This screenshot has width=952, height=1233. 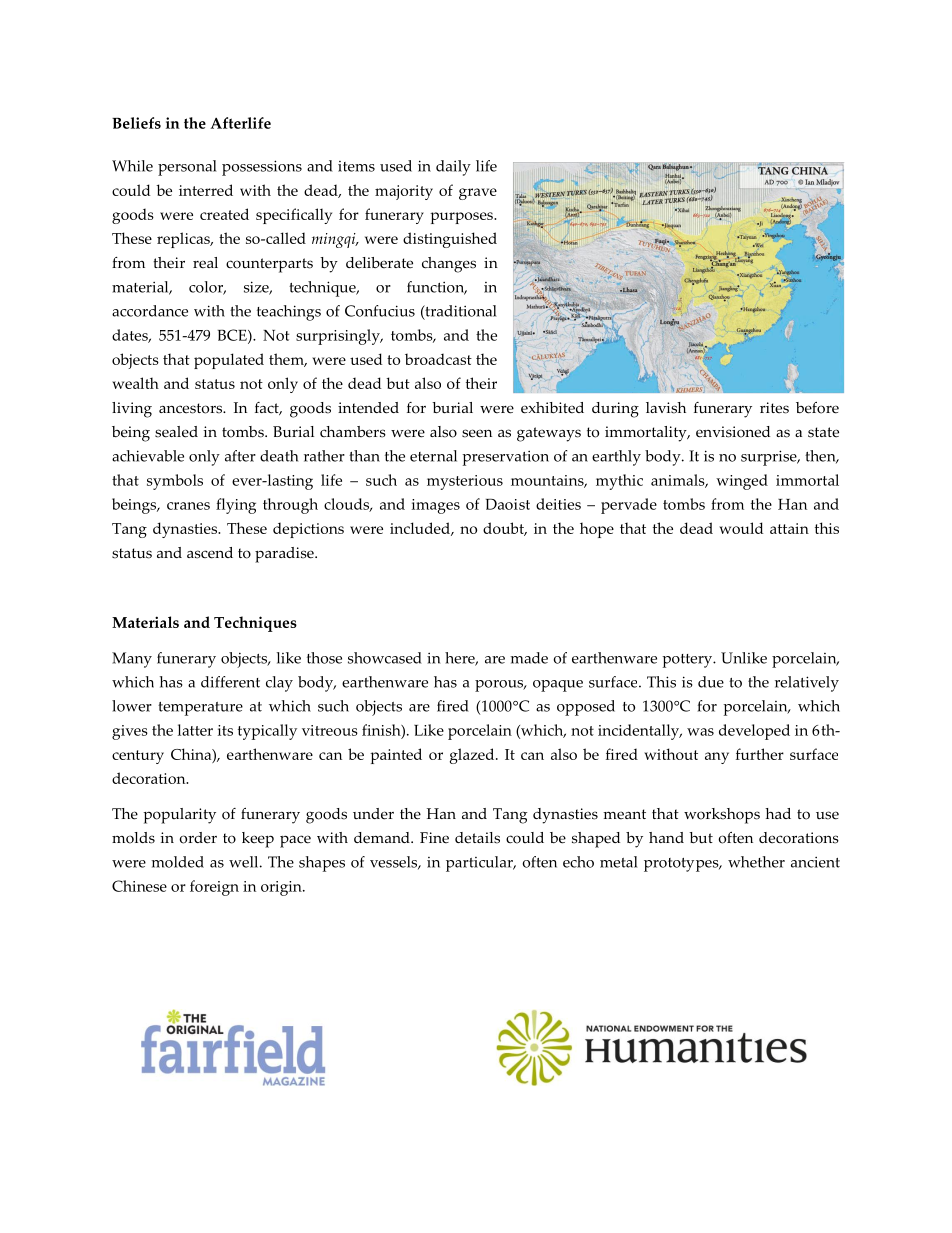 I want to click on whether, so click(x=756, y=862).
